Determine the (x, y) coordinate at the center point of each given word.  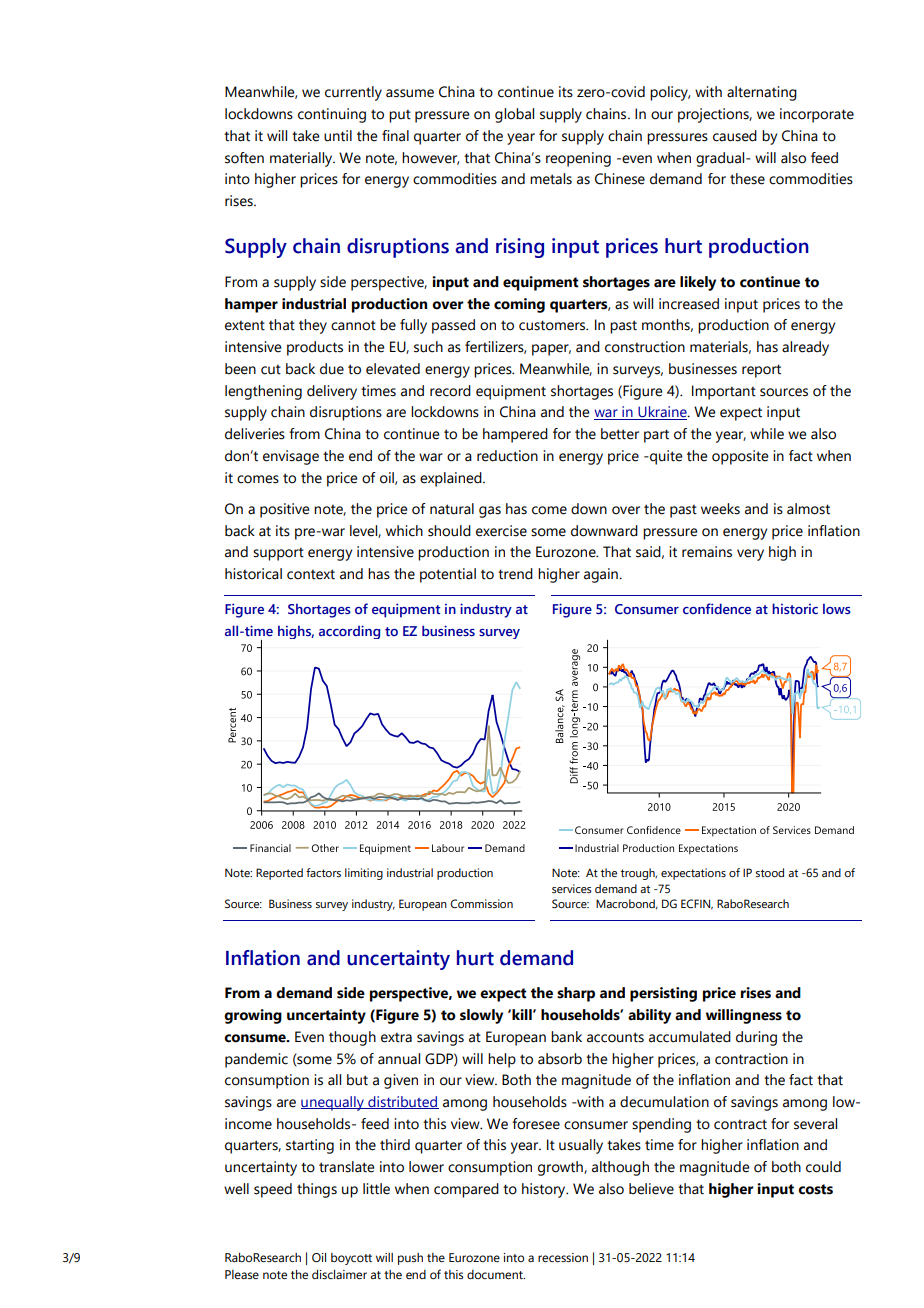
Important (724, 392)
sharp (576, 994)
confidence (717, 608)
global (514, 115)
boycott (351, 1259)
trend (515, 574)
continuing (332, 115)
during (756, 1038)
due (332, 369)
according (349, 632)
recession (563, 1257)
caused (735, 136)
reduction (507, 456)
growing (253, 1016)
